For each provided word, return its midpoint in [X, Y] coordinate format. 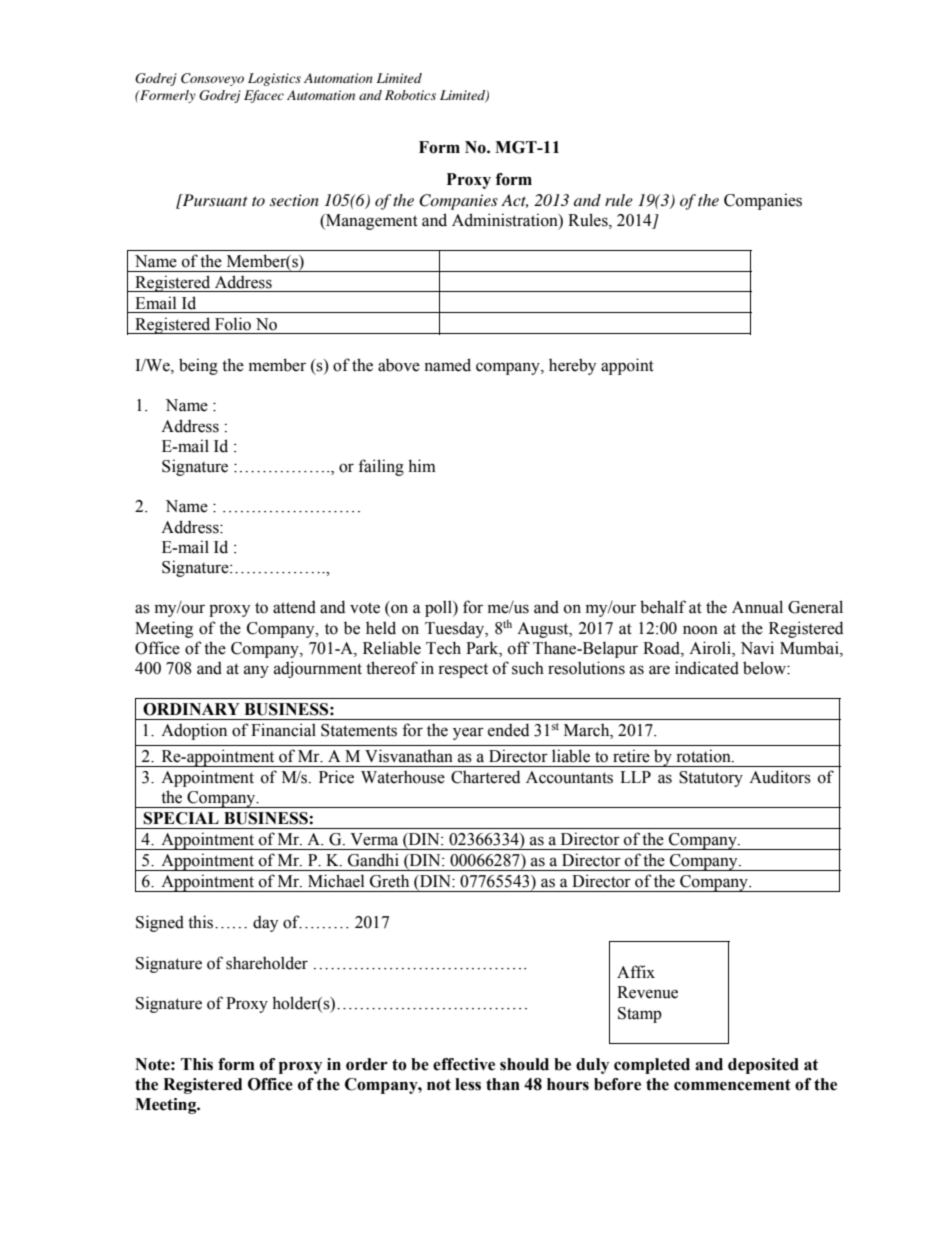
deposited [763, 1066]
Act [514, 201]
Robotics [410, 95]
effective [464, 1064]
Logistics [274, 79]
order [367, 1064]
